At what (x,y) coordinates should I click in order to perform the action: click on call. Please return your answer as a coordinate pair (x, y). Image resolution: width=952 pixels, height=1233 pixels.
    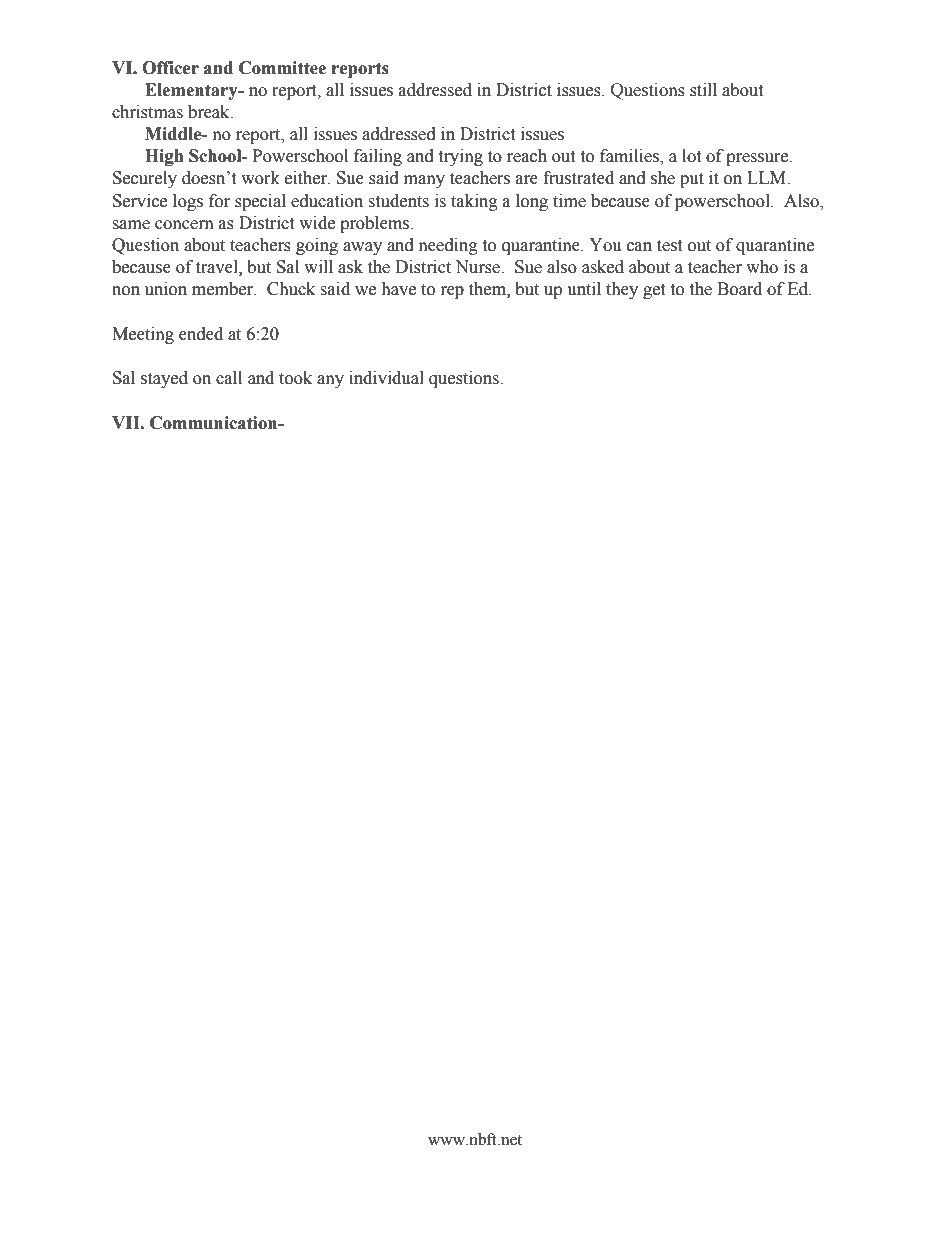
    Looking at the image, I should click on (229, 378).
